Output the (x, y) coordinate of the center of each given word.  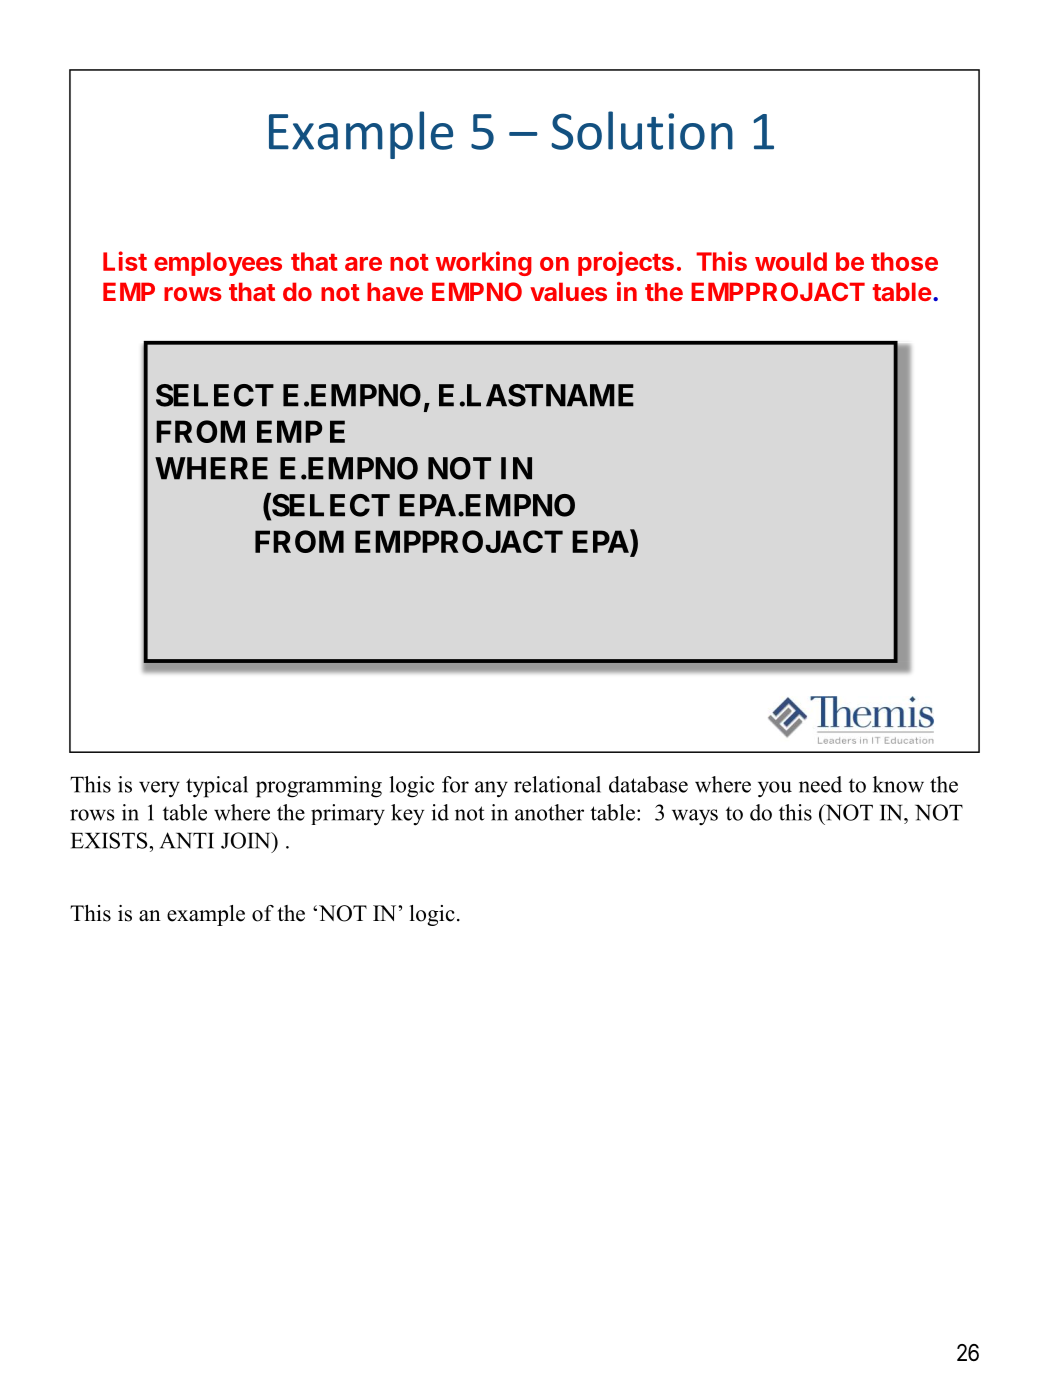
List (125, 261)
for (455, 784)
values (568, 291)
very (159, 789)
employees (218, 264)
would (791, 261)
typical (217, 787)
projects (626, 263)
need (820, 784)
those (904, 261)
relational (557, 784)
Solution (642, 130)
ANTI (187, 840)
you (775, 789)
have (395, 291)
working (484, 263)
